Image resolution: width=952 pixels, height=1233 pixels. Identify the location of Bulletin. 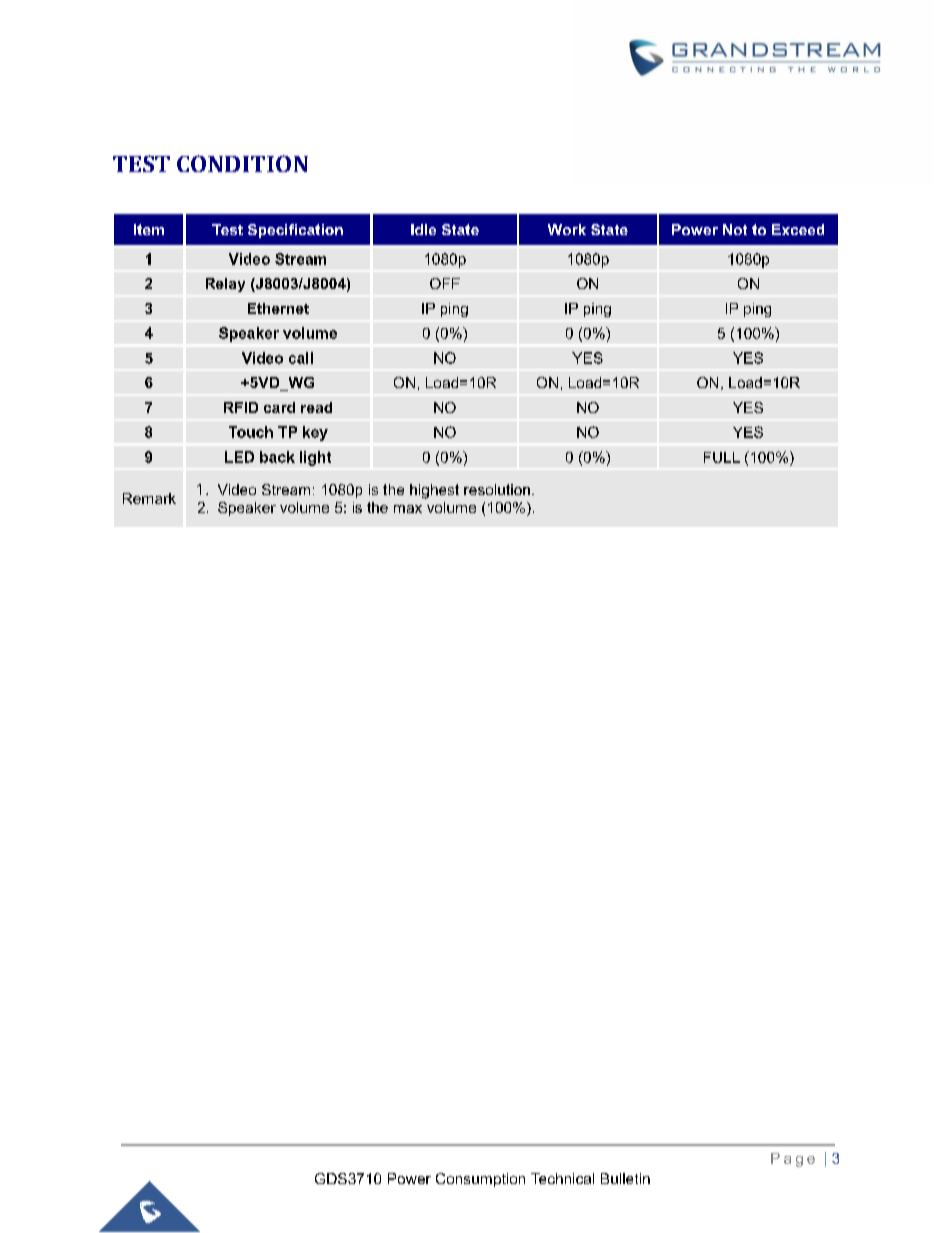
(625, 1178).
